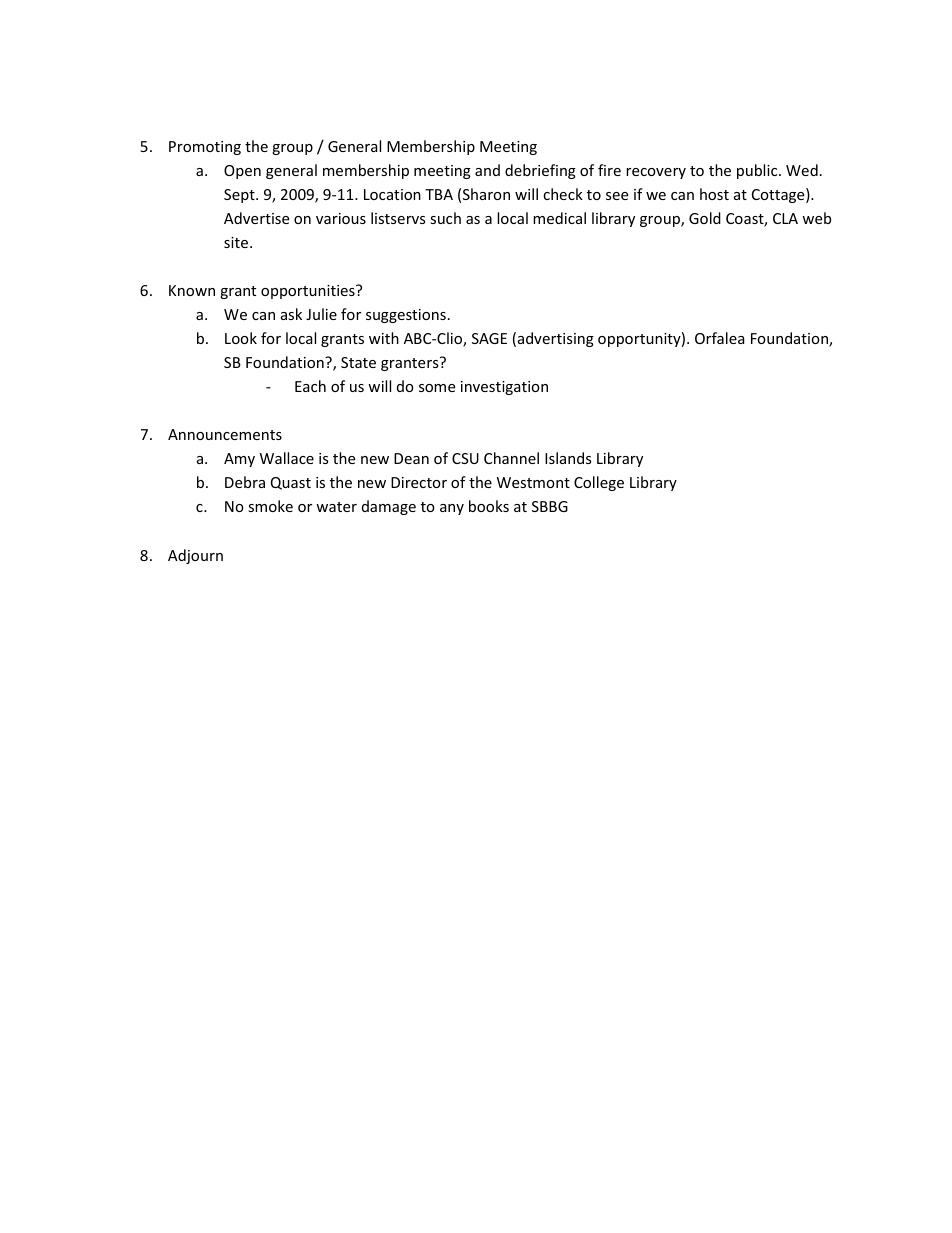 The image size is (952, 1233). What do you see at coordinates (540, 171) in the screenshot?
I see `debriefing` at bounding box center [540, 171].
